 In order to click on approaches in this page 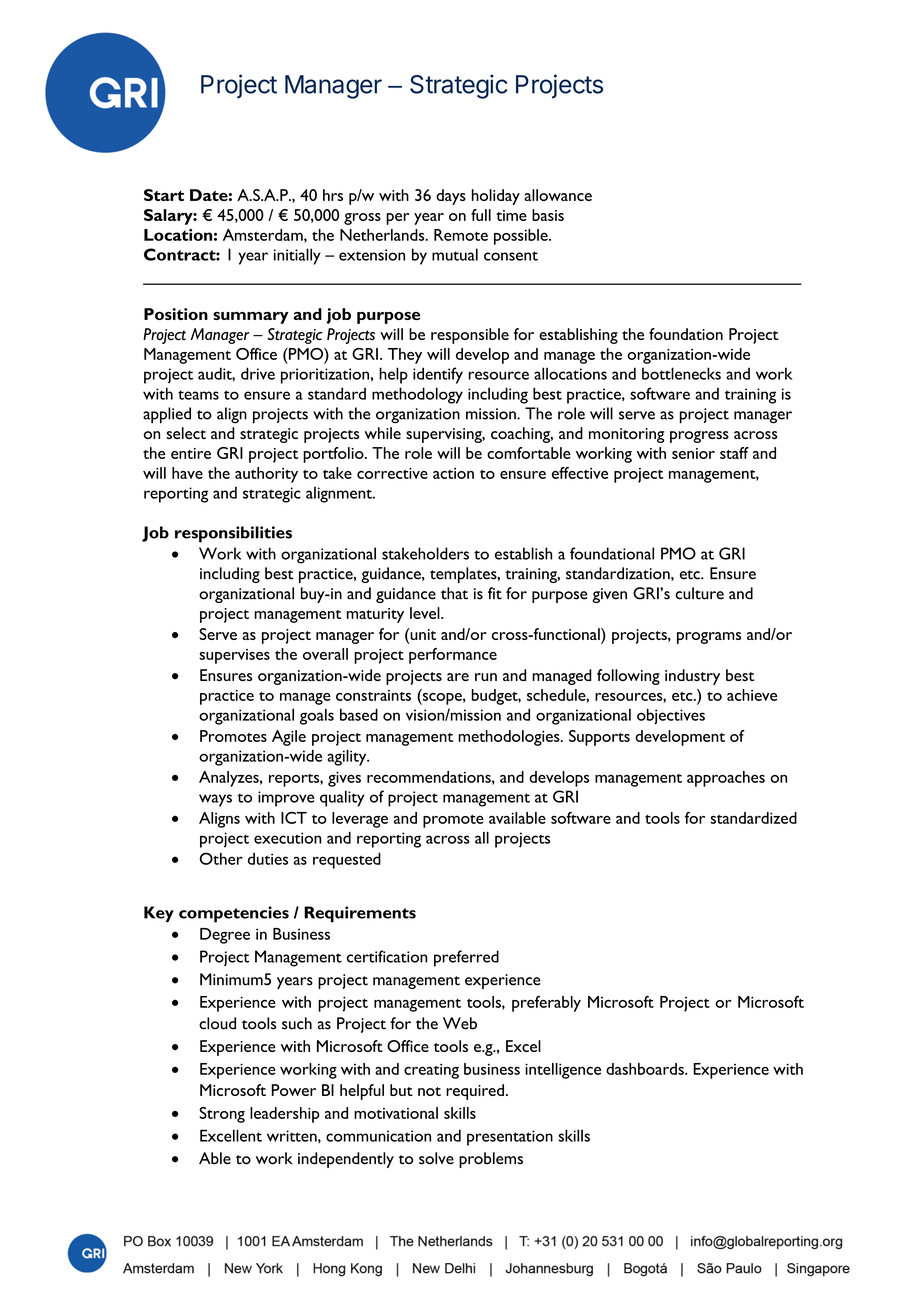, I will do `click(726, 779)`.
